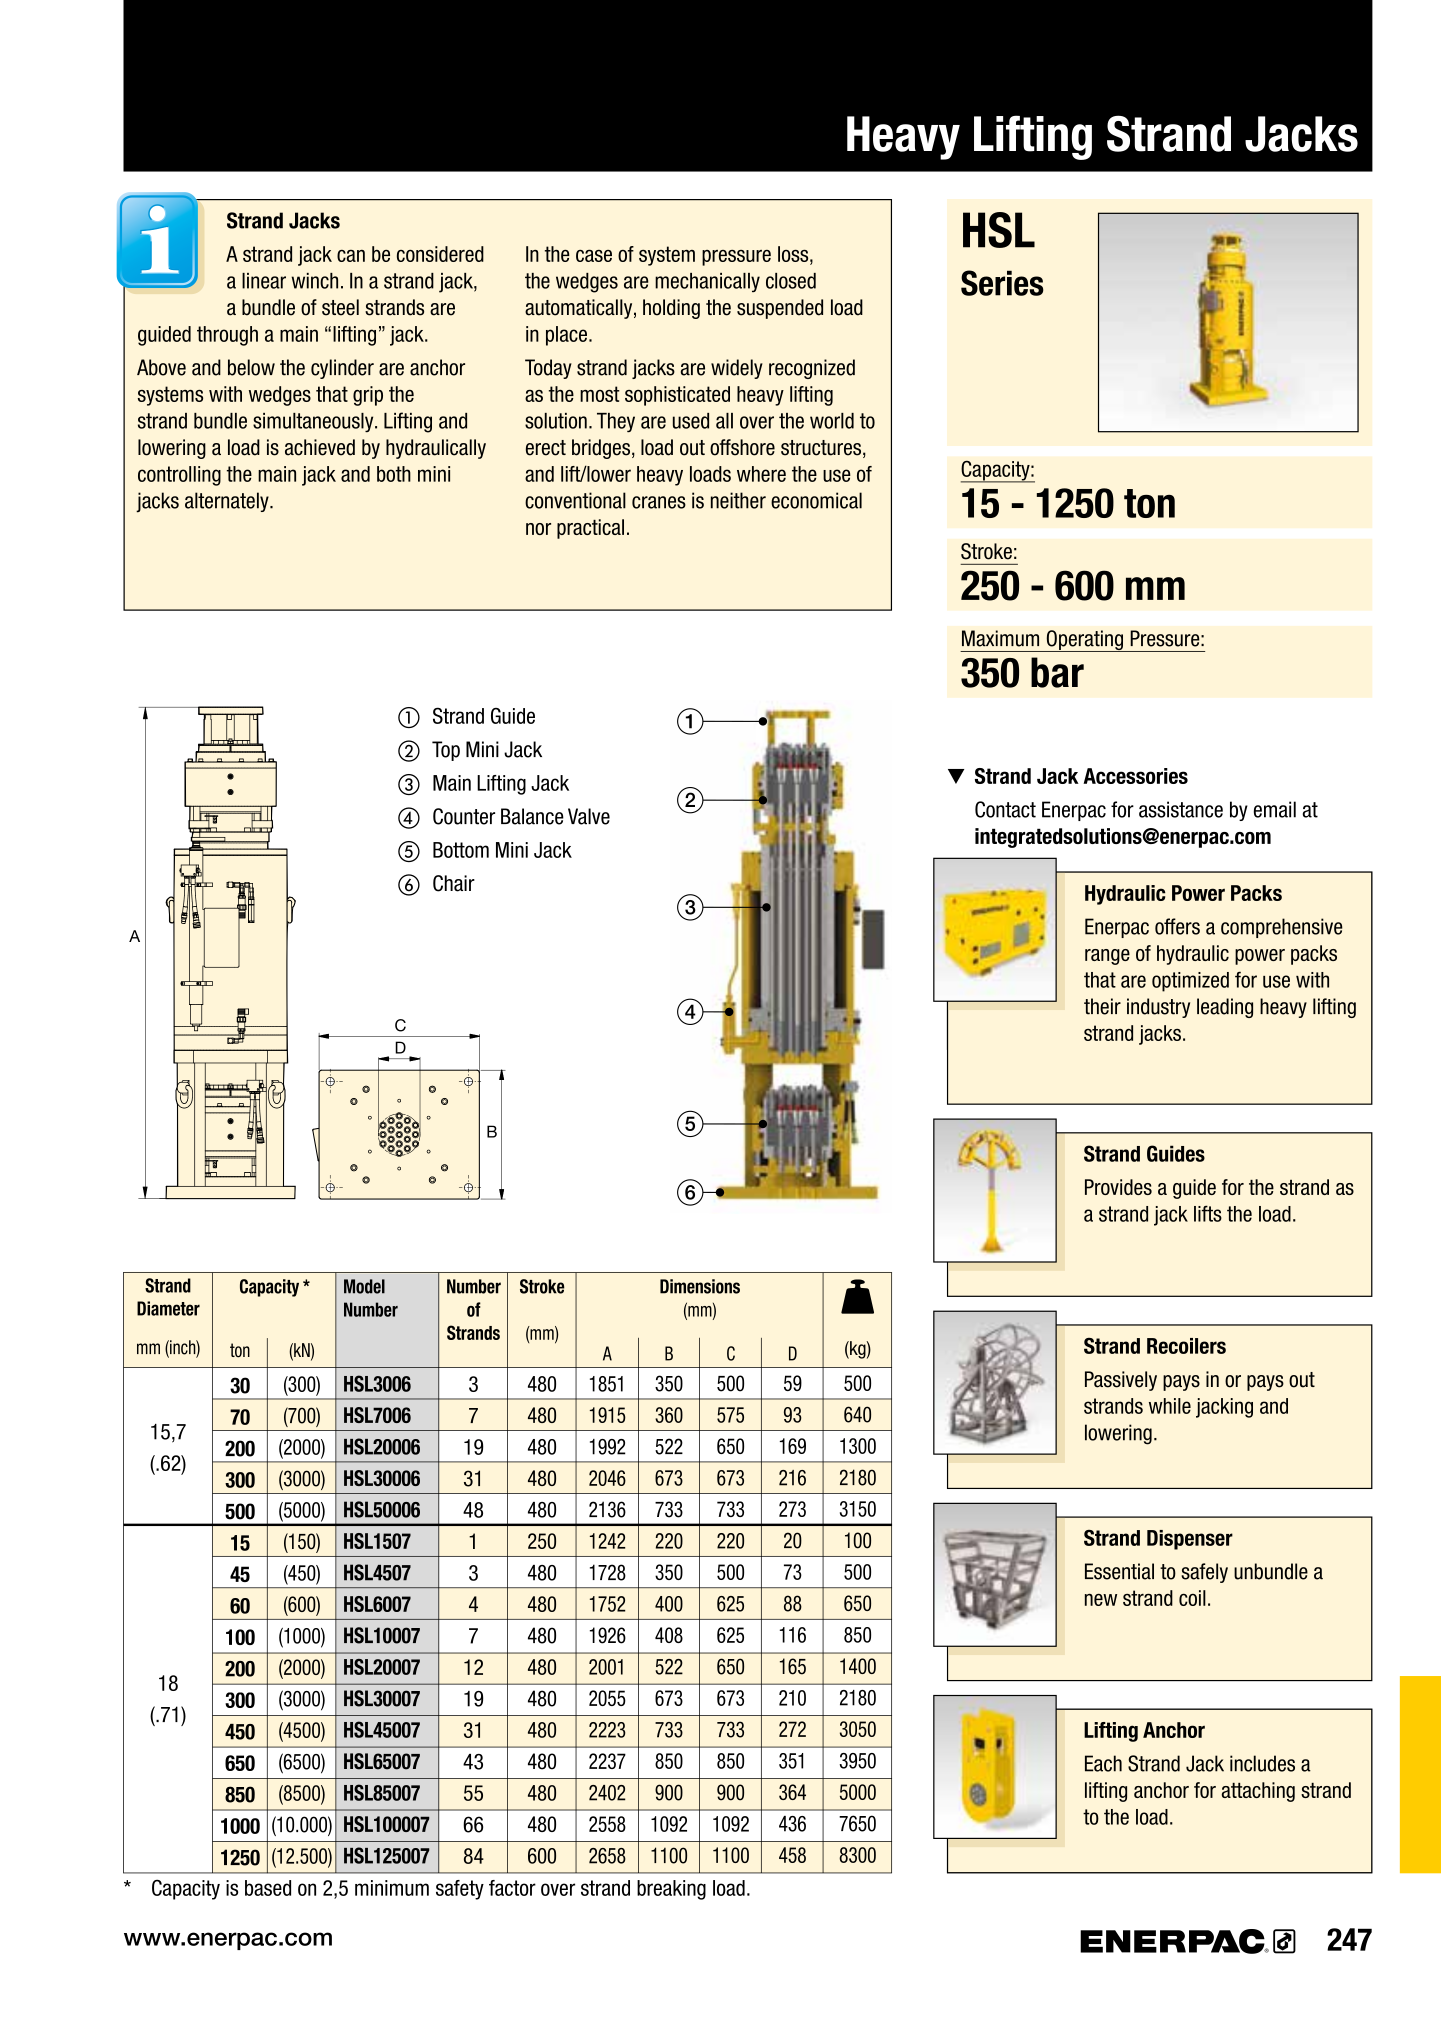  What do you see at coordinates (446, 751) in the screenshot?
I see `Top` at bounding box center [446, 751].
